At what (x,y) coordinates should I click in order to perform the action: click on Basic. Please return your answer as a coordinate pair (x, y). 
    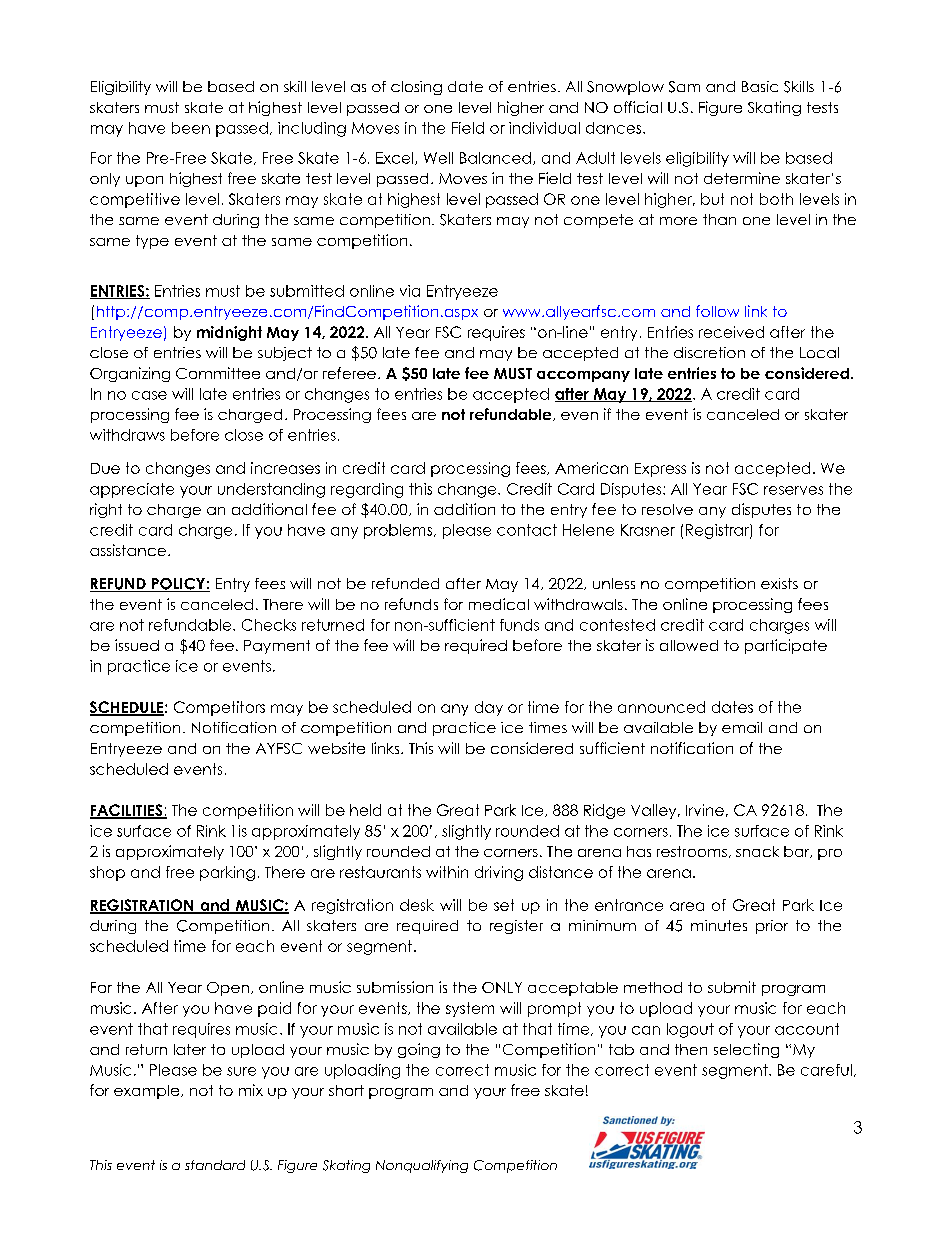
    Looking at the image, I should click on (760, 86).
